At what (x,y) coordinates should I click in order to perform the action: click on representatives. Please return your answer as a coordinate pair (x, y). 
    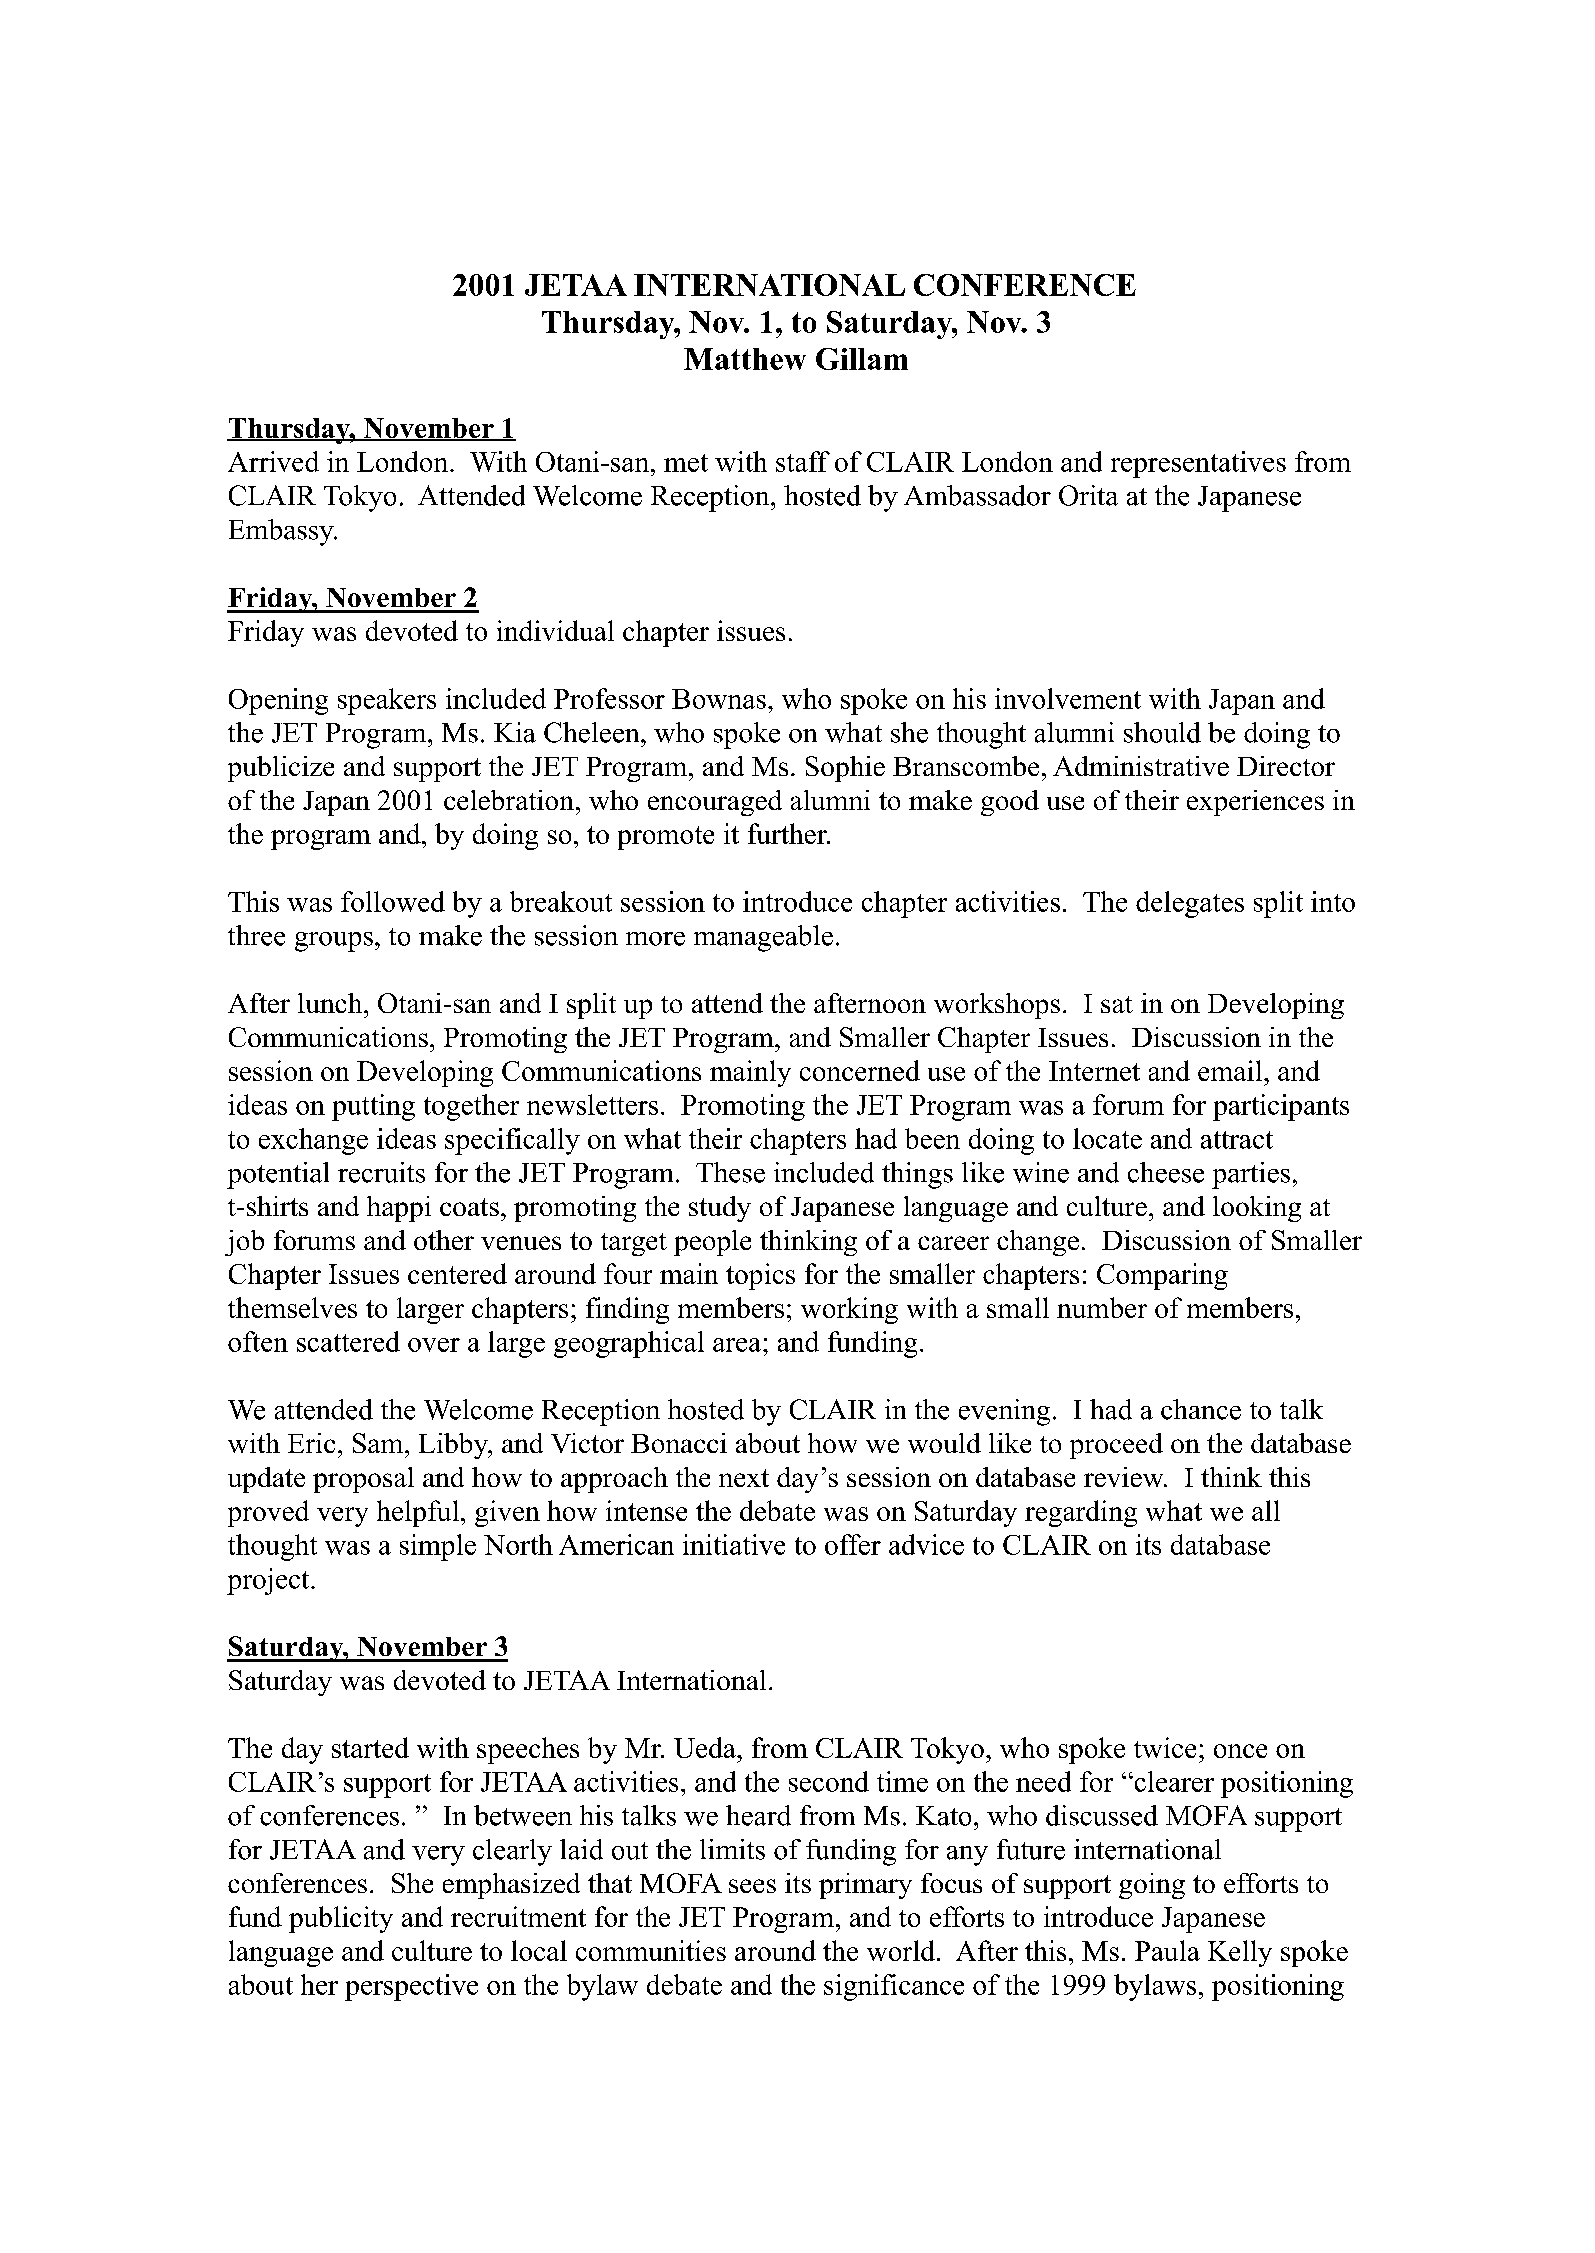
    Looking at the image, I should click on (1198, 464).
